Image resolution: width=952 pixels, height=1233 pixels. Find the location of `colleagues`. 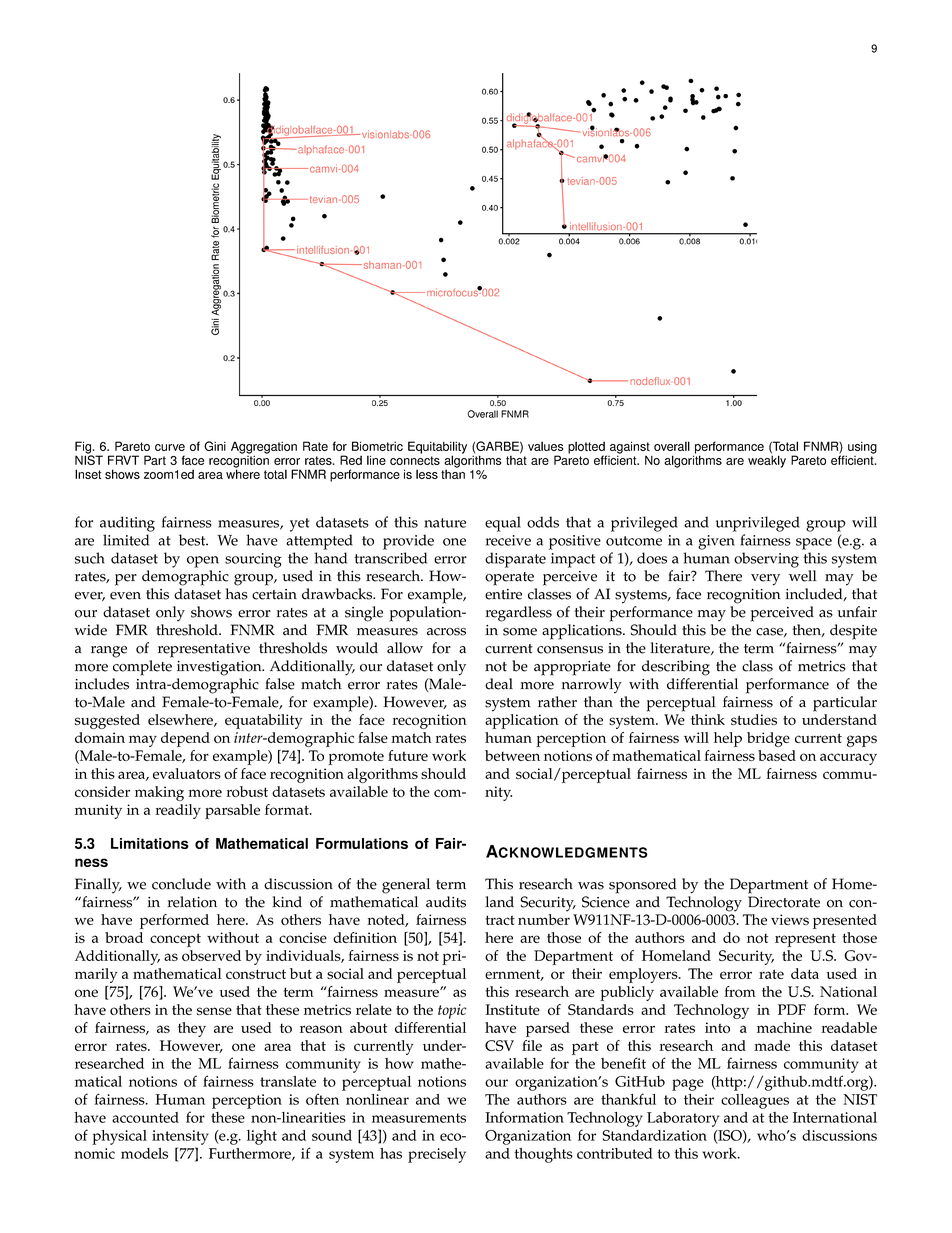

colleagues is located at coordinates (755, 1101).
